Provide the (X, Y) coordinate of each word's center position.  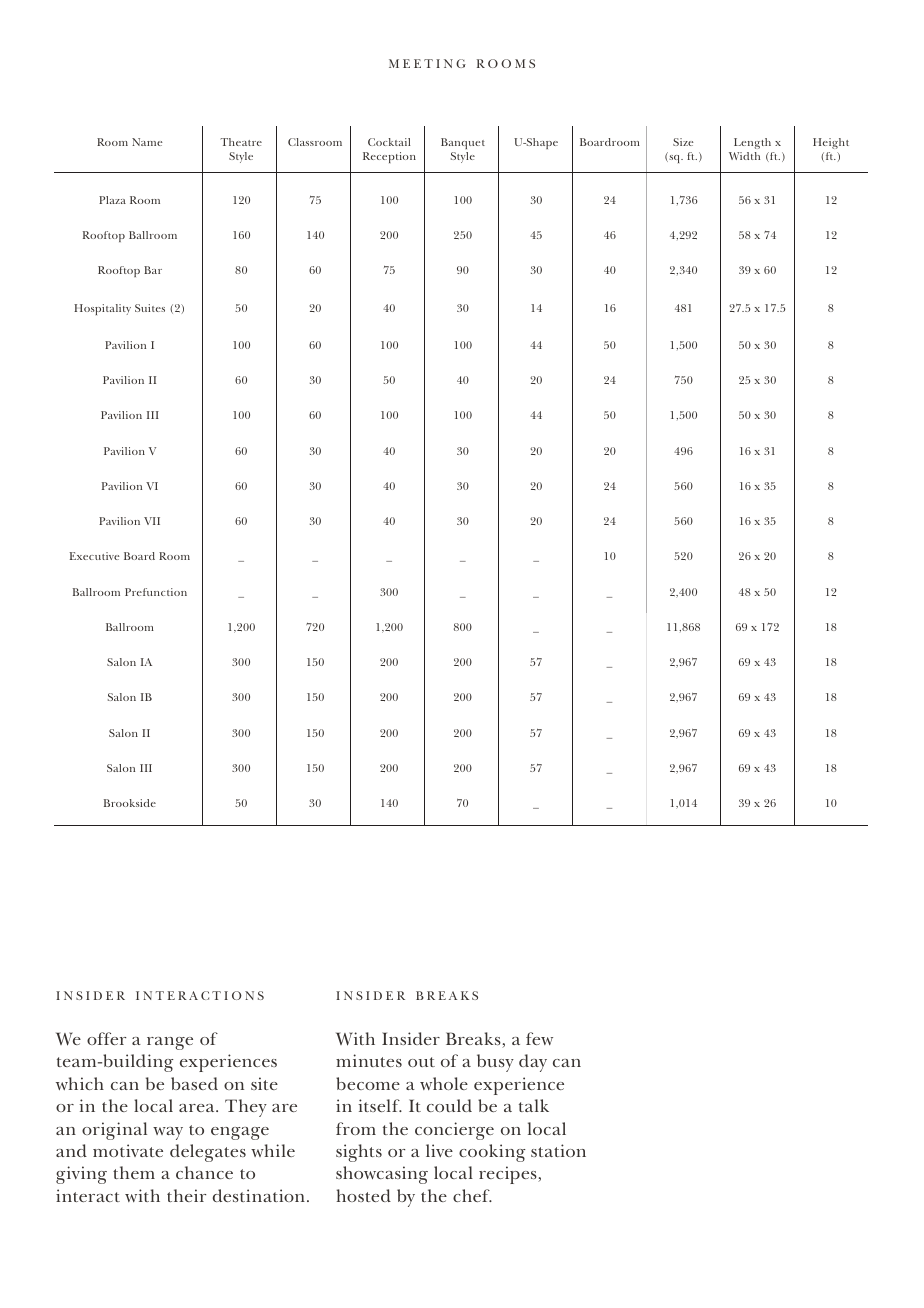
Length (752, 143)
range (170, 1043)
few (539, 1038)
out (421, 1062)
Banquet (463, 143)
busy (495, 1063)
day (533, 1063)
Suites (150, 308)
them (134, 1172)
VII (152, 521)
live (439, 1150)
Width (744, 156)
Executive (94, 556)
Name (147, 142)
